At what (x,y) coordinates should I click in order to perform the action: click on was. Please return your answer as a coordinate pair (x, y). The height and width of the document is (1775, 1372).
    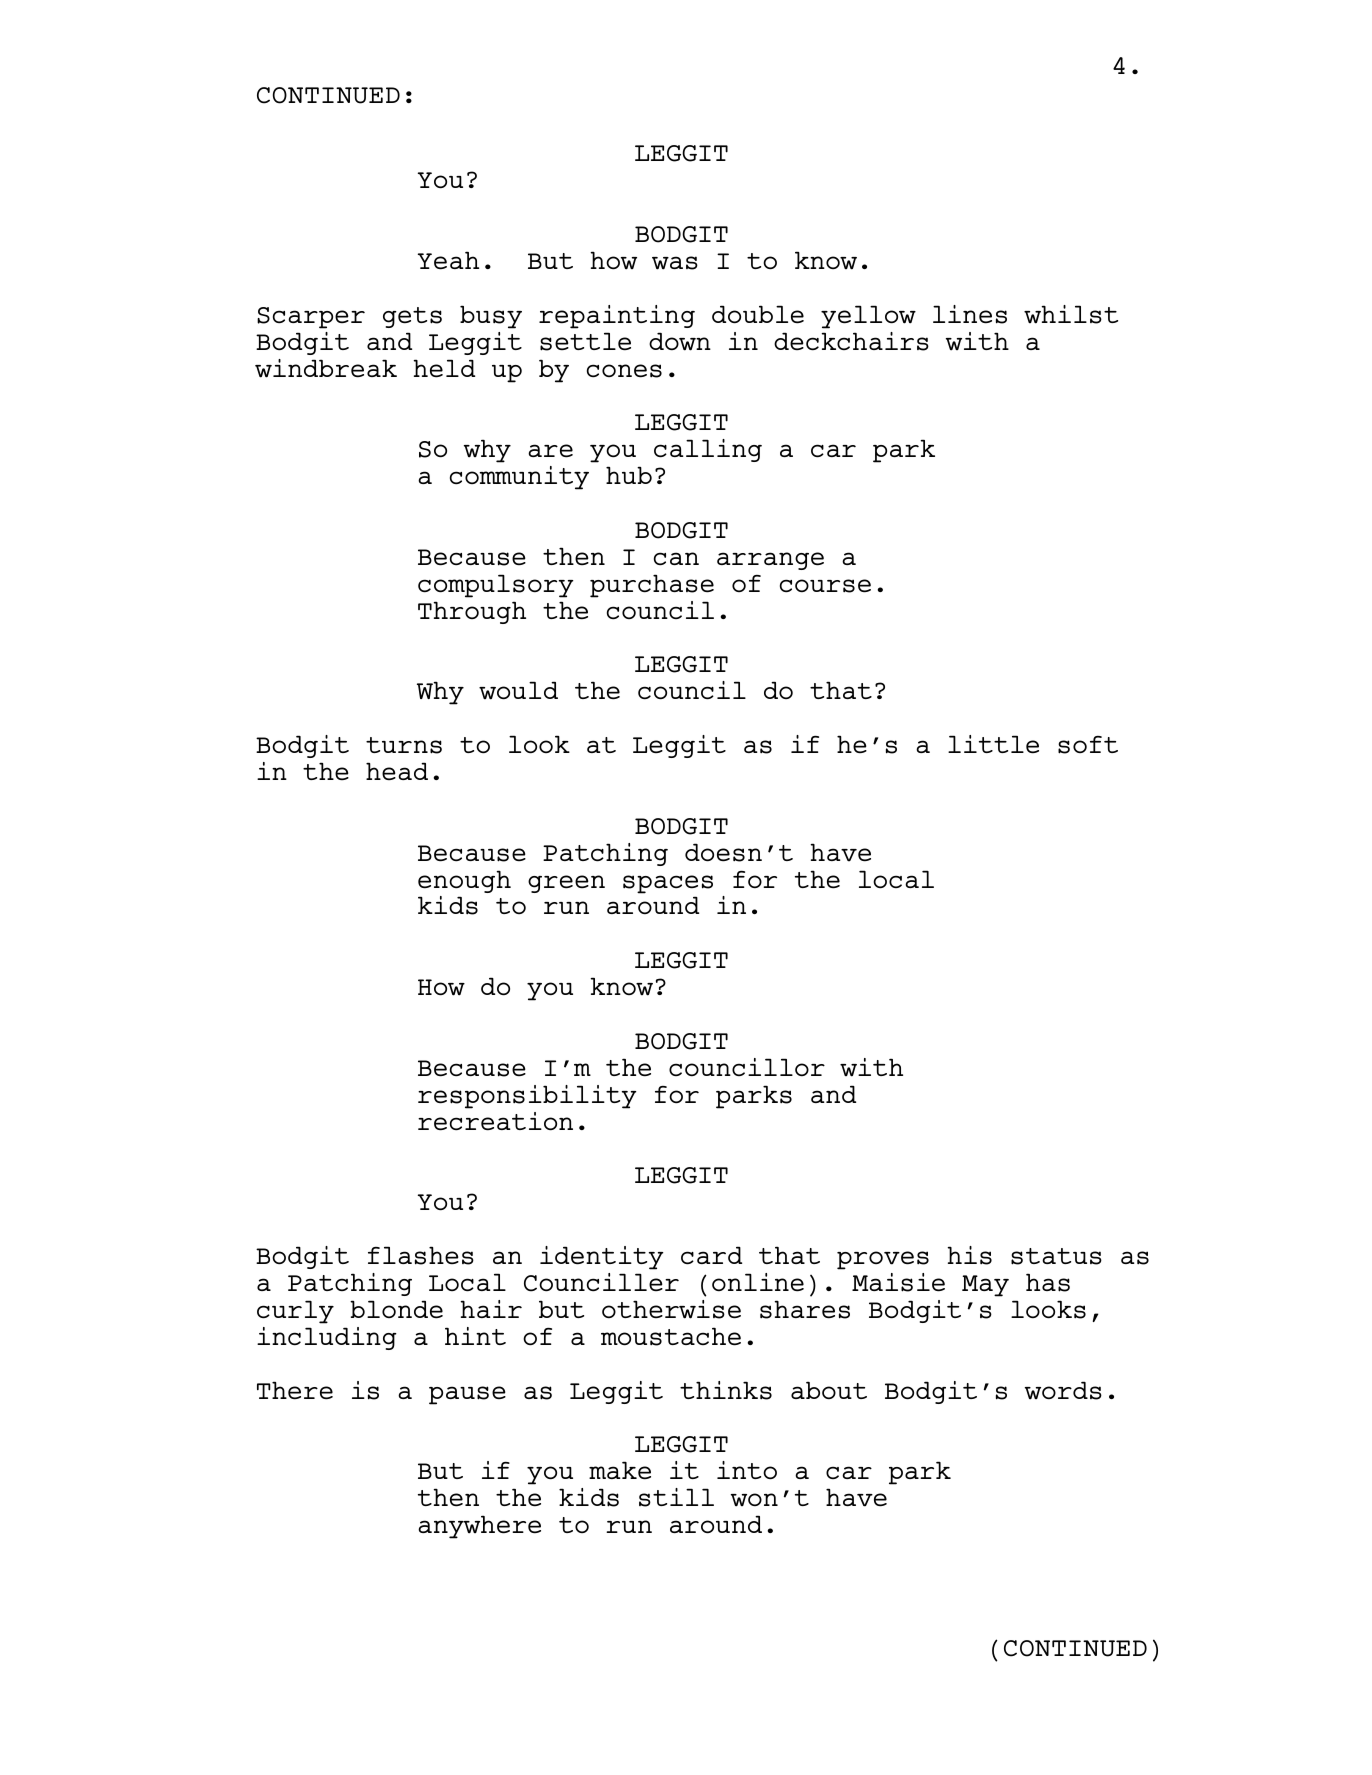
    Looking at the image, I should click on (675, 263).
